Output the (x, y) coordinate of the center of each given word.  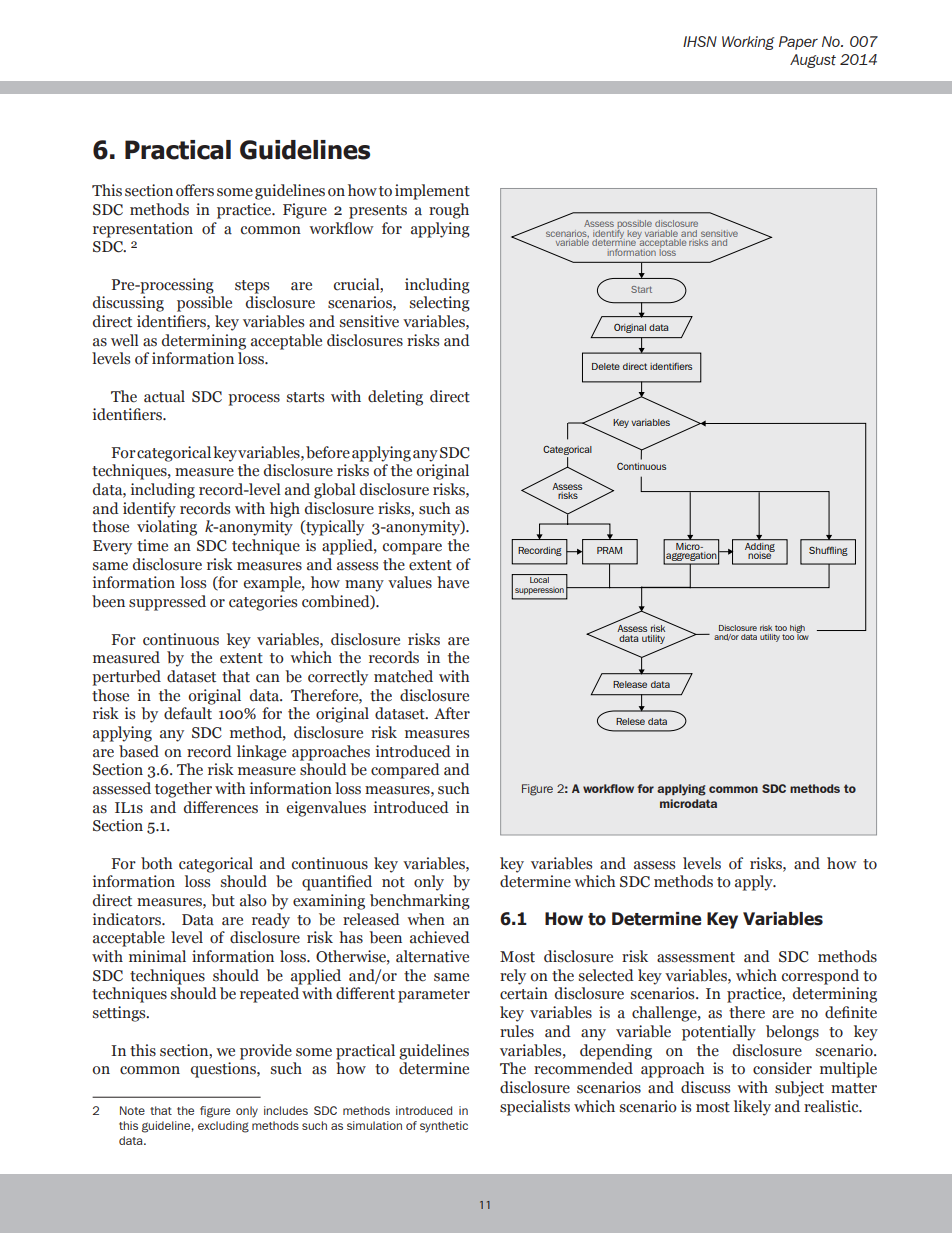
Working (748, 43)
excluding (223, 1127)
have (453, 582)
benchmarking (420, 902)
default (188, 713)
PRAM (609, 550)
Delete (606, 366)
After (452, 713)
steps (252, 287)
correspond (820, 977)
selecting (440, 304)
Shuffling (828, 551)
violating (167, 528)
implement (432, 192)
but (223, 900)
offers (195, 190)
